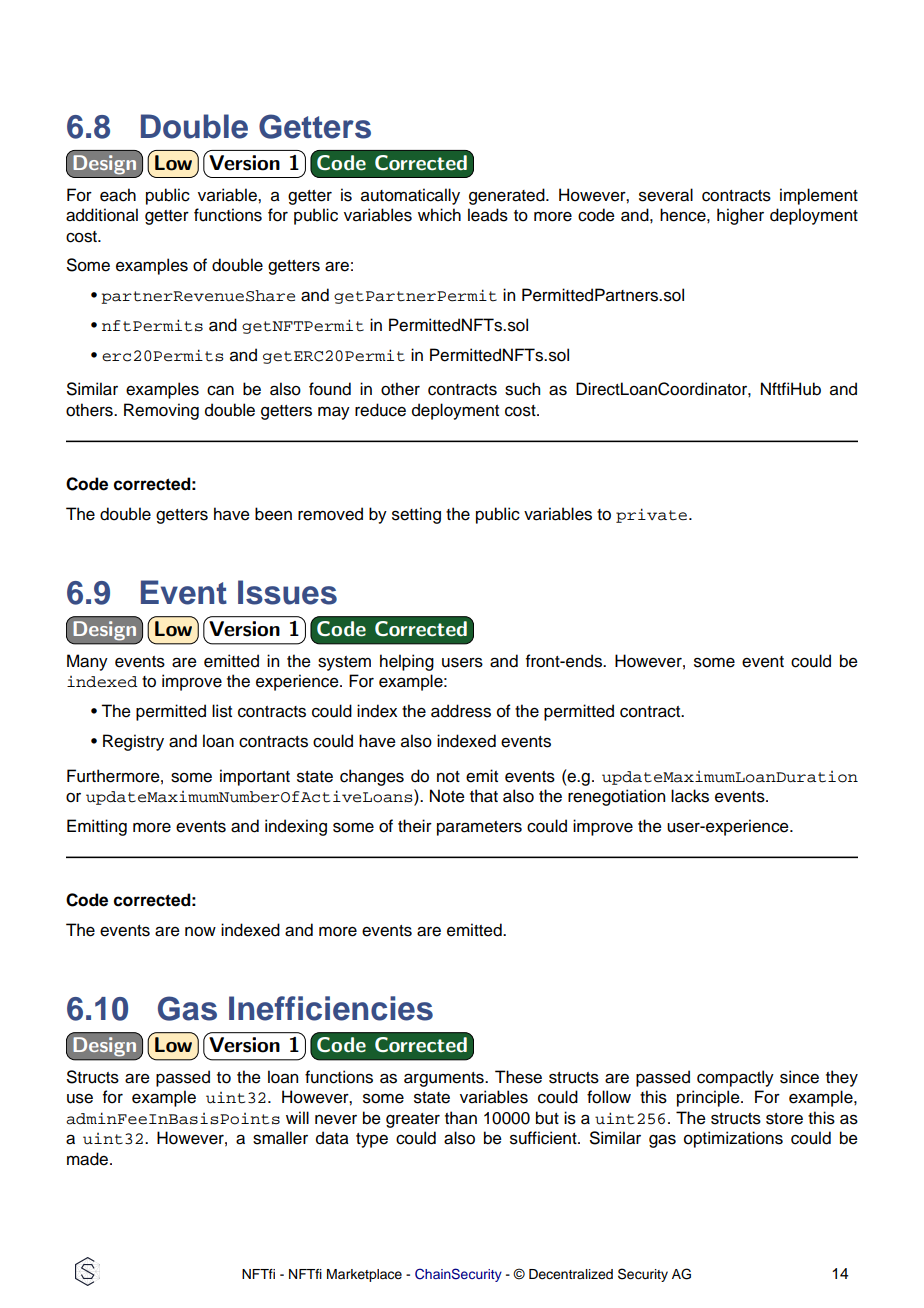 This screenshot has width=924, height=1308. I want to click on Registry, so click(133, 742).
